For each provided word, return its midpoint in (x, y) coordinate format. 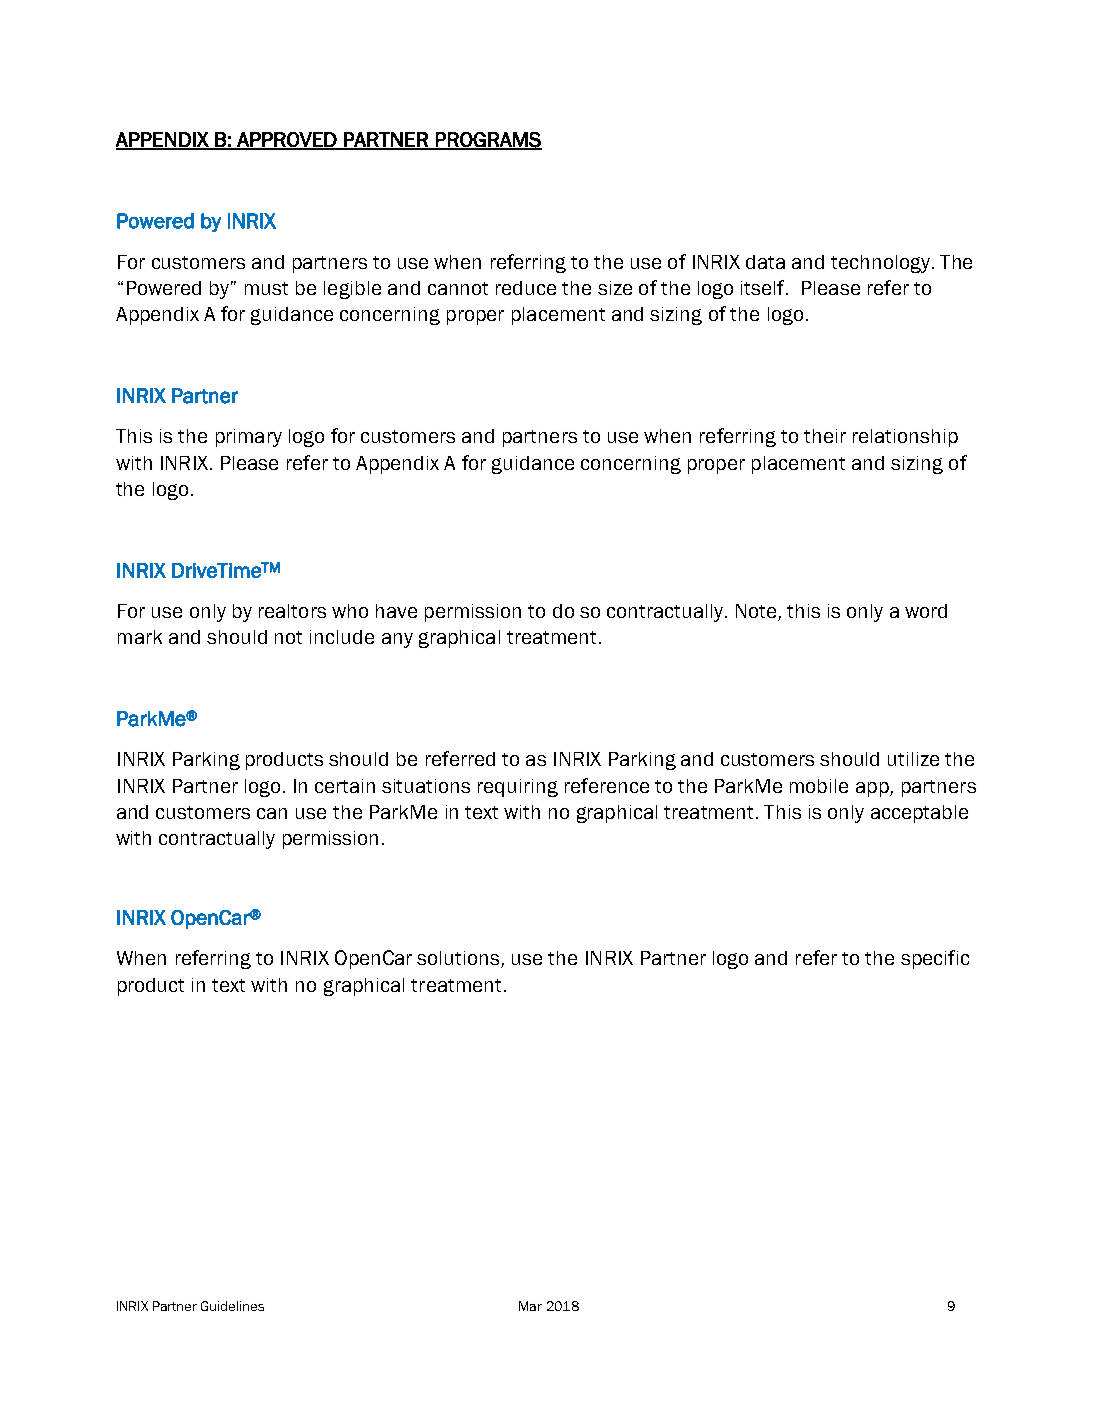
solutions (459, 959)
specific (935, 959)
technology (880, 264)
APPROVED (287, 140)
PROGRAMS (488, 140)
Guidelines (232, 1306)
